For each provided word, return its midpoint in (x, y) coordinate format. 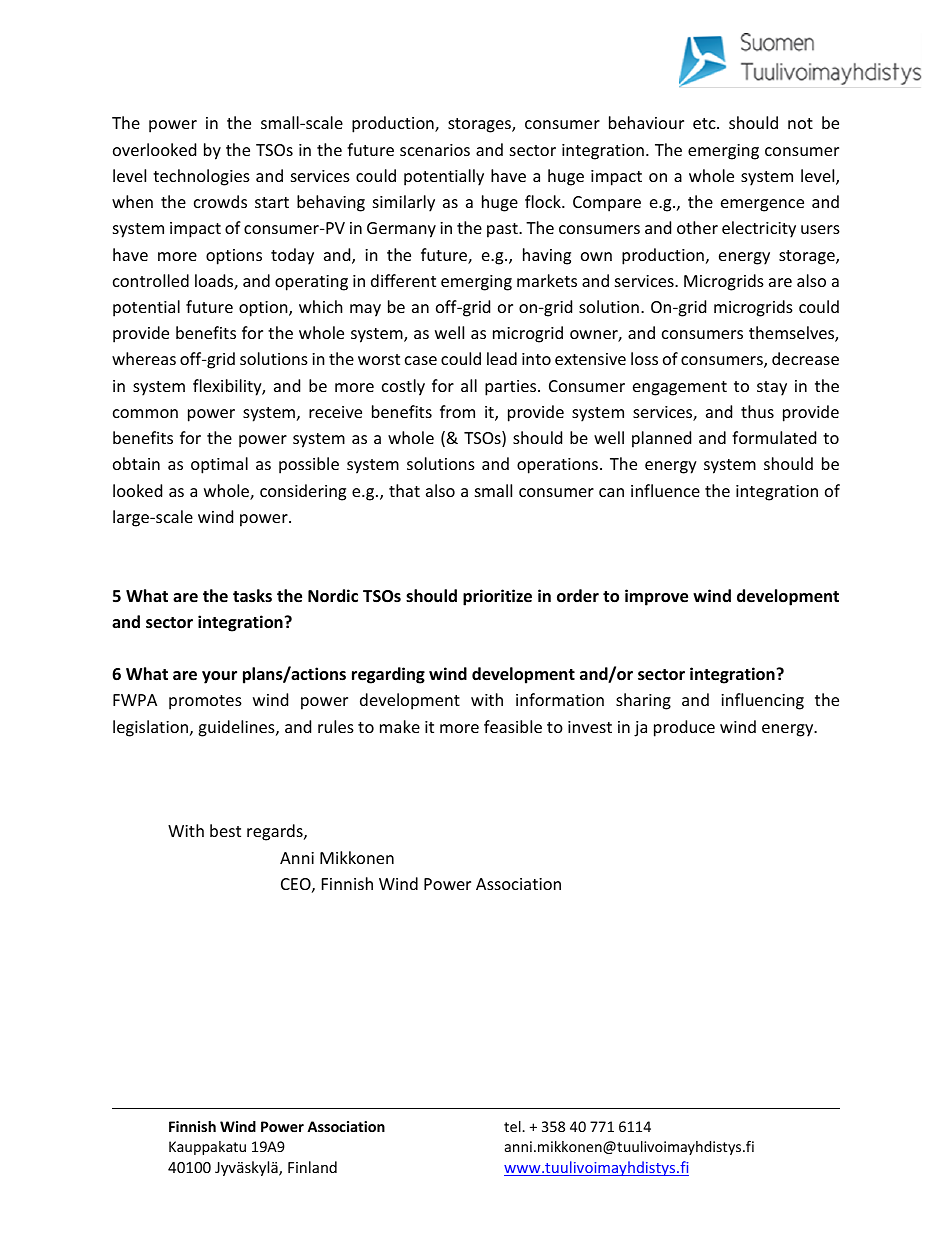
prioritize (497, 597)
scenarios (435, 150)
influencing (762, 701)
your (219, 677)
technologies (201, 177)
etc (705, 123)
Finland (312, 1167)
